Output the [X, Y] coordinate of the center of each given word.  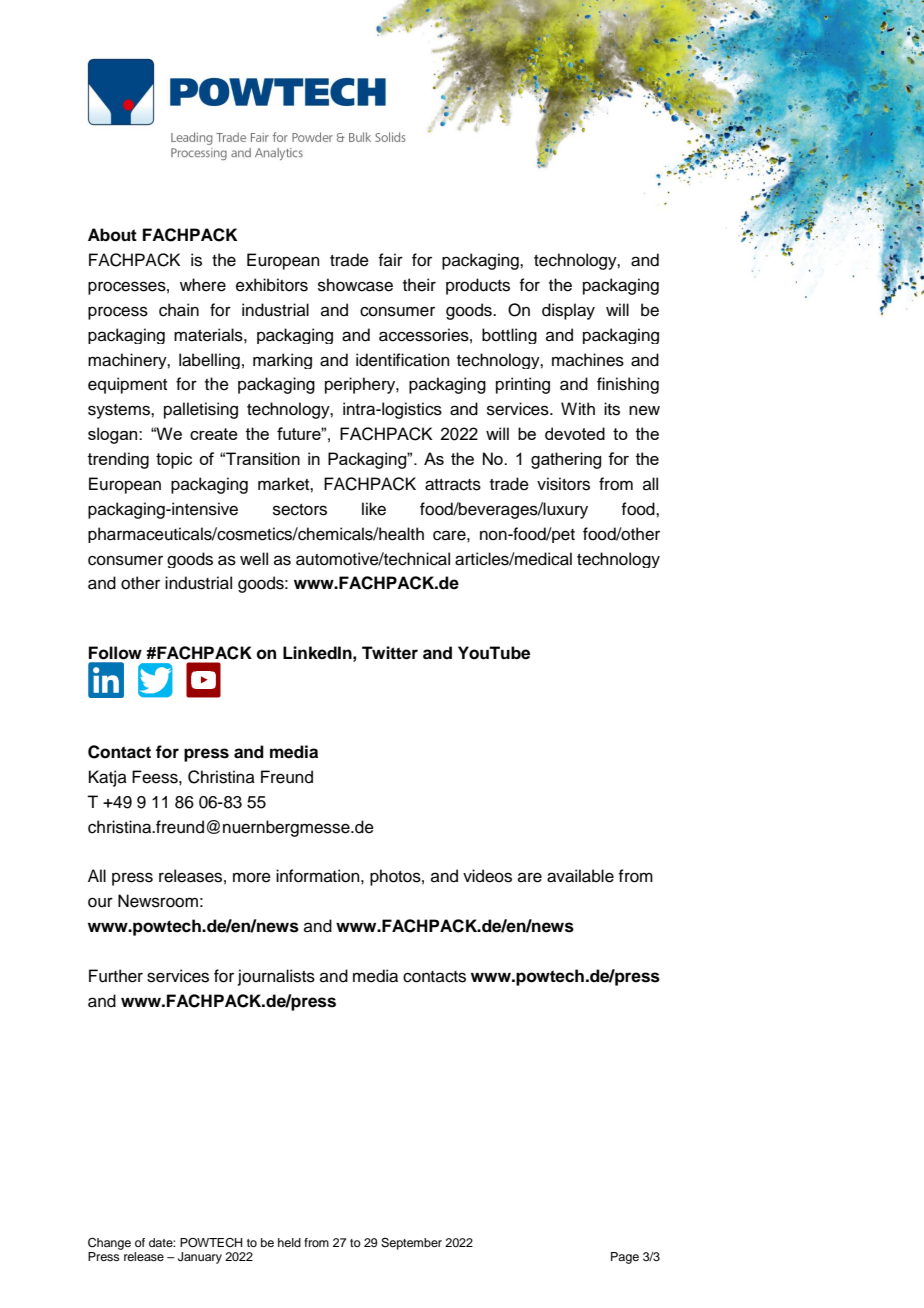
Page [625, 1258]
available [580, 876]
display [568, 311]
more [252, 877]
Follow [115, 653]
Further [116, 976]
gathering [566, 460]
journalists [276, 977]
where [203, 285]
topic [174, 460]
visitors [563, 484]
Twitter [390, 653]
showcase [355, 285]
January [200, 1258]
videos [487, 876]
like [374, 509]
